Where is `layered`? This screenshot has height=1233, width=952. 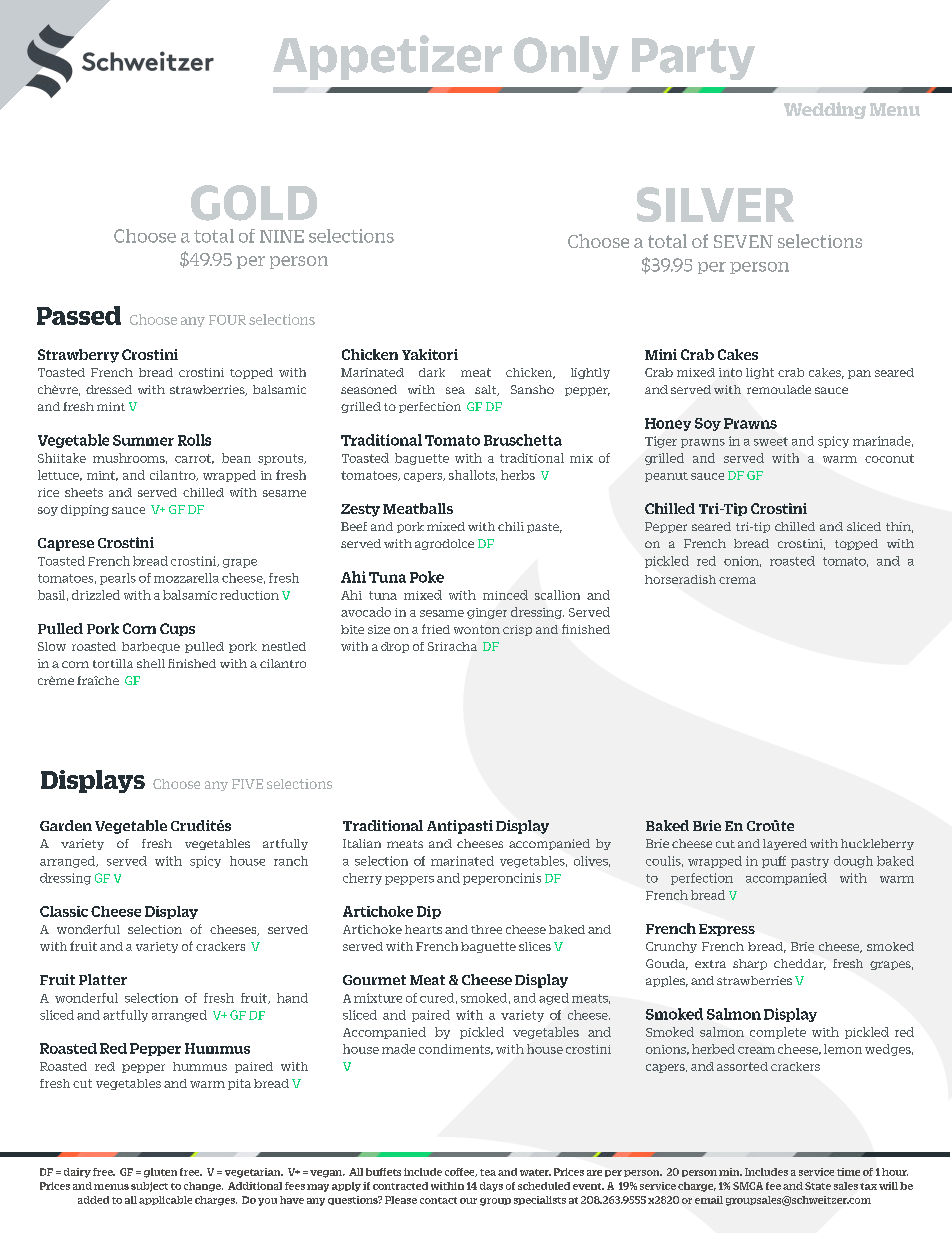
layered is located at coordinates (785, 844).
